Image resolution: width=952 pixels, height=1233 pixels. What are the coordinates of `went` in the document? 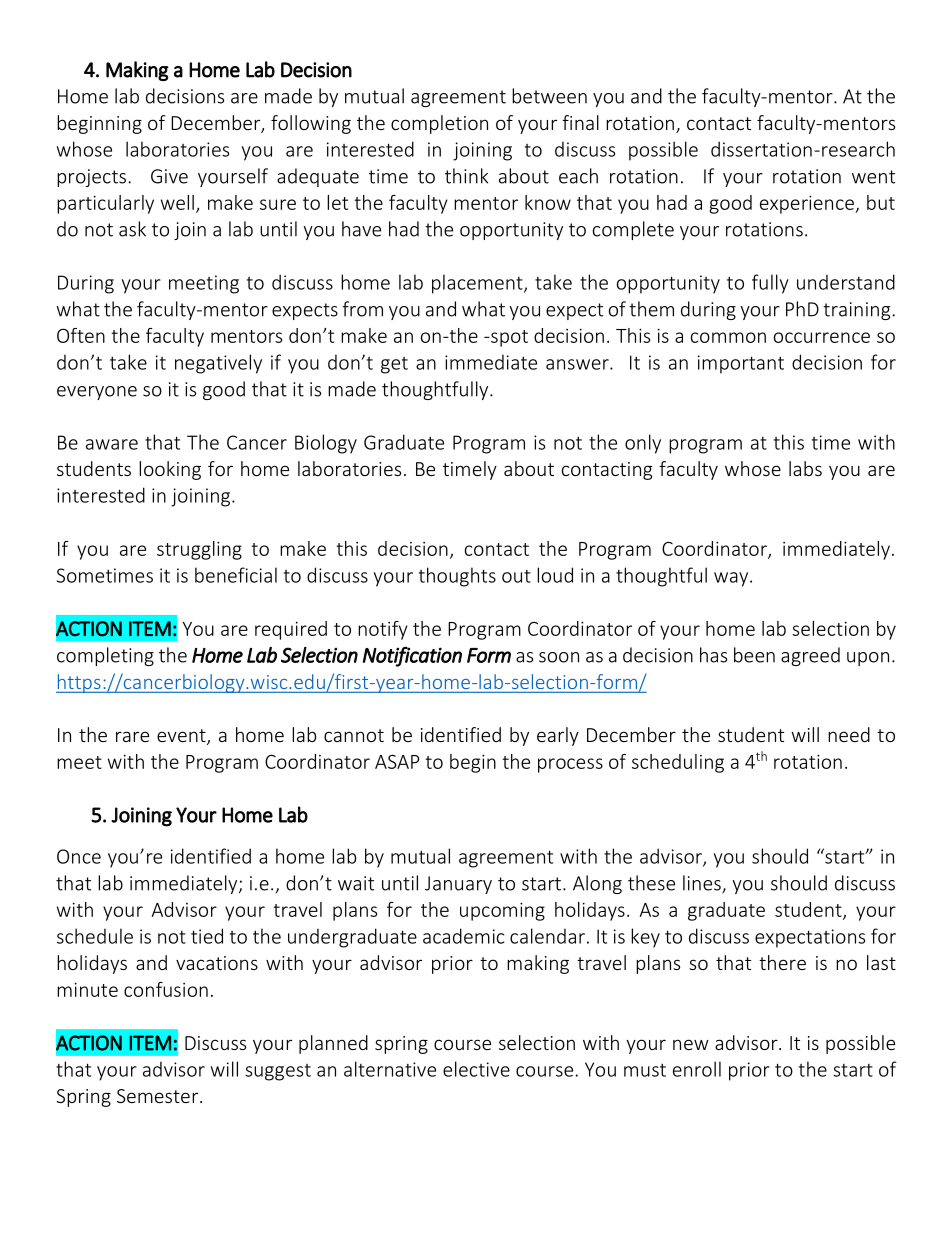 It's located at (873, 177).
